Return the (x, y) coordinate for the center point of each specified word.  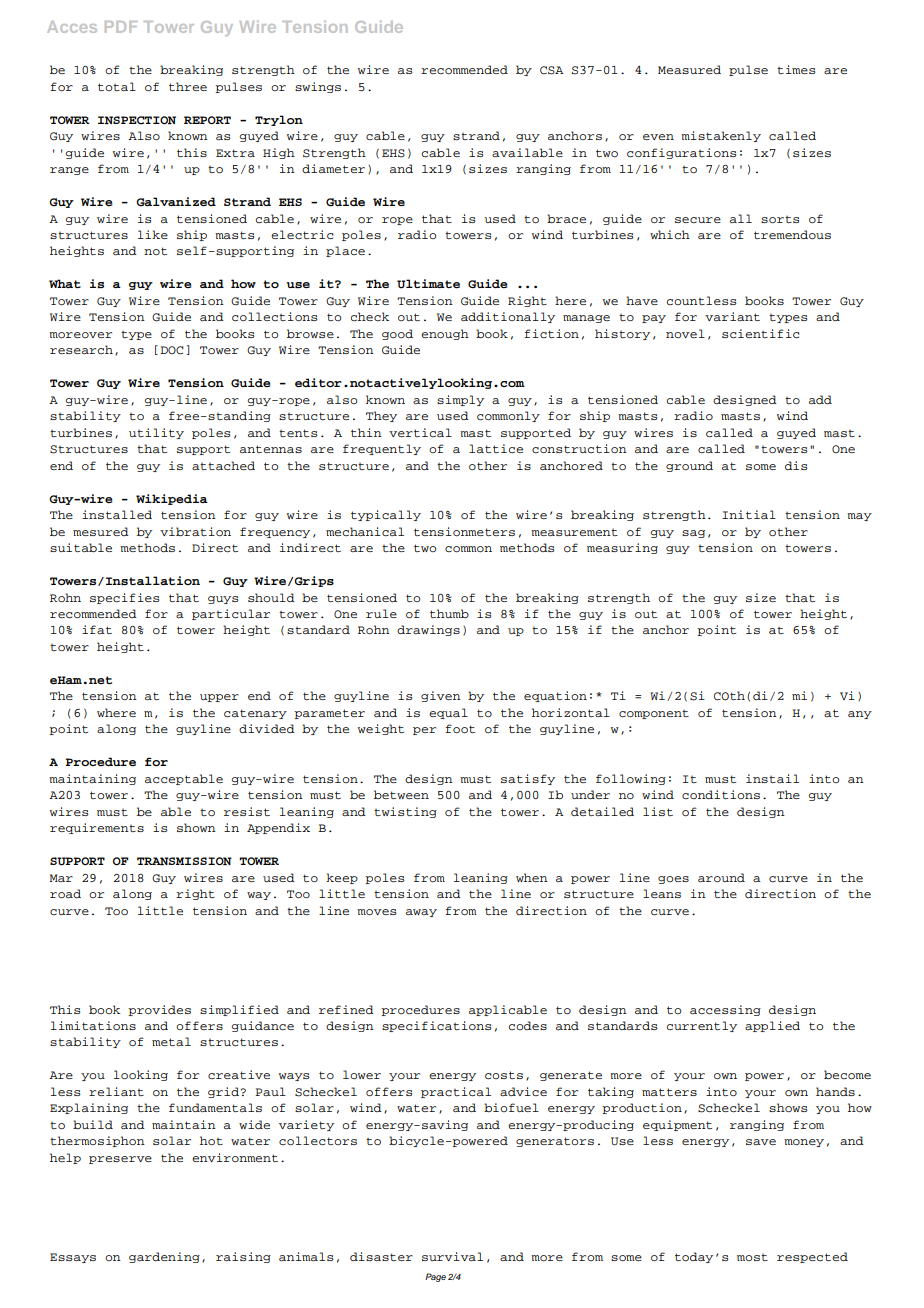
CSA (552, 70)
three (188, 86)
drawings (428, 630)
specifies (125, 598)
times (796, 69)
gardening (164, 1257)
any (860, 715)
